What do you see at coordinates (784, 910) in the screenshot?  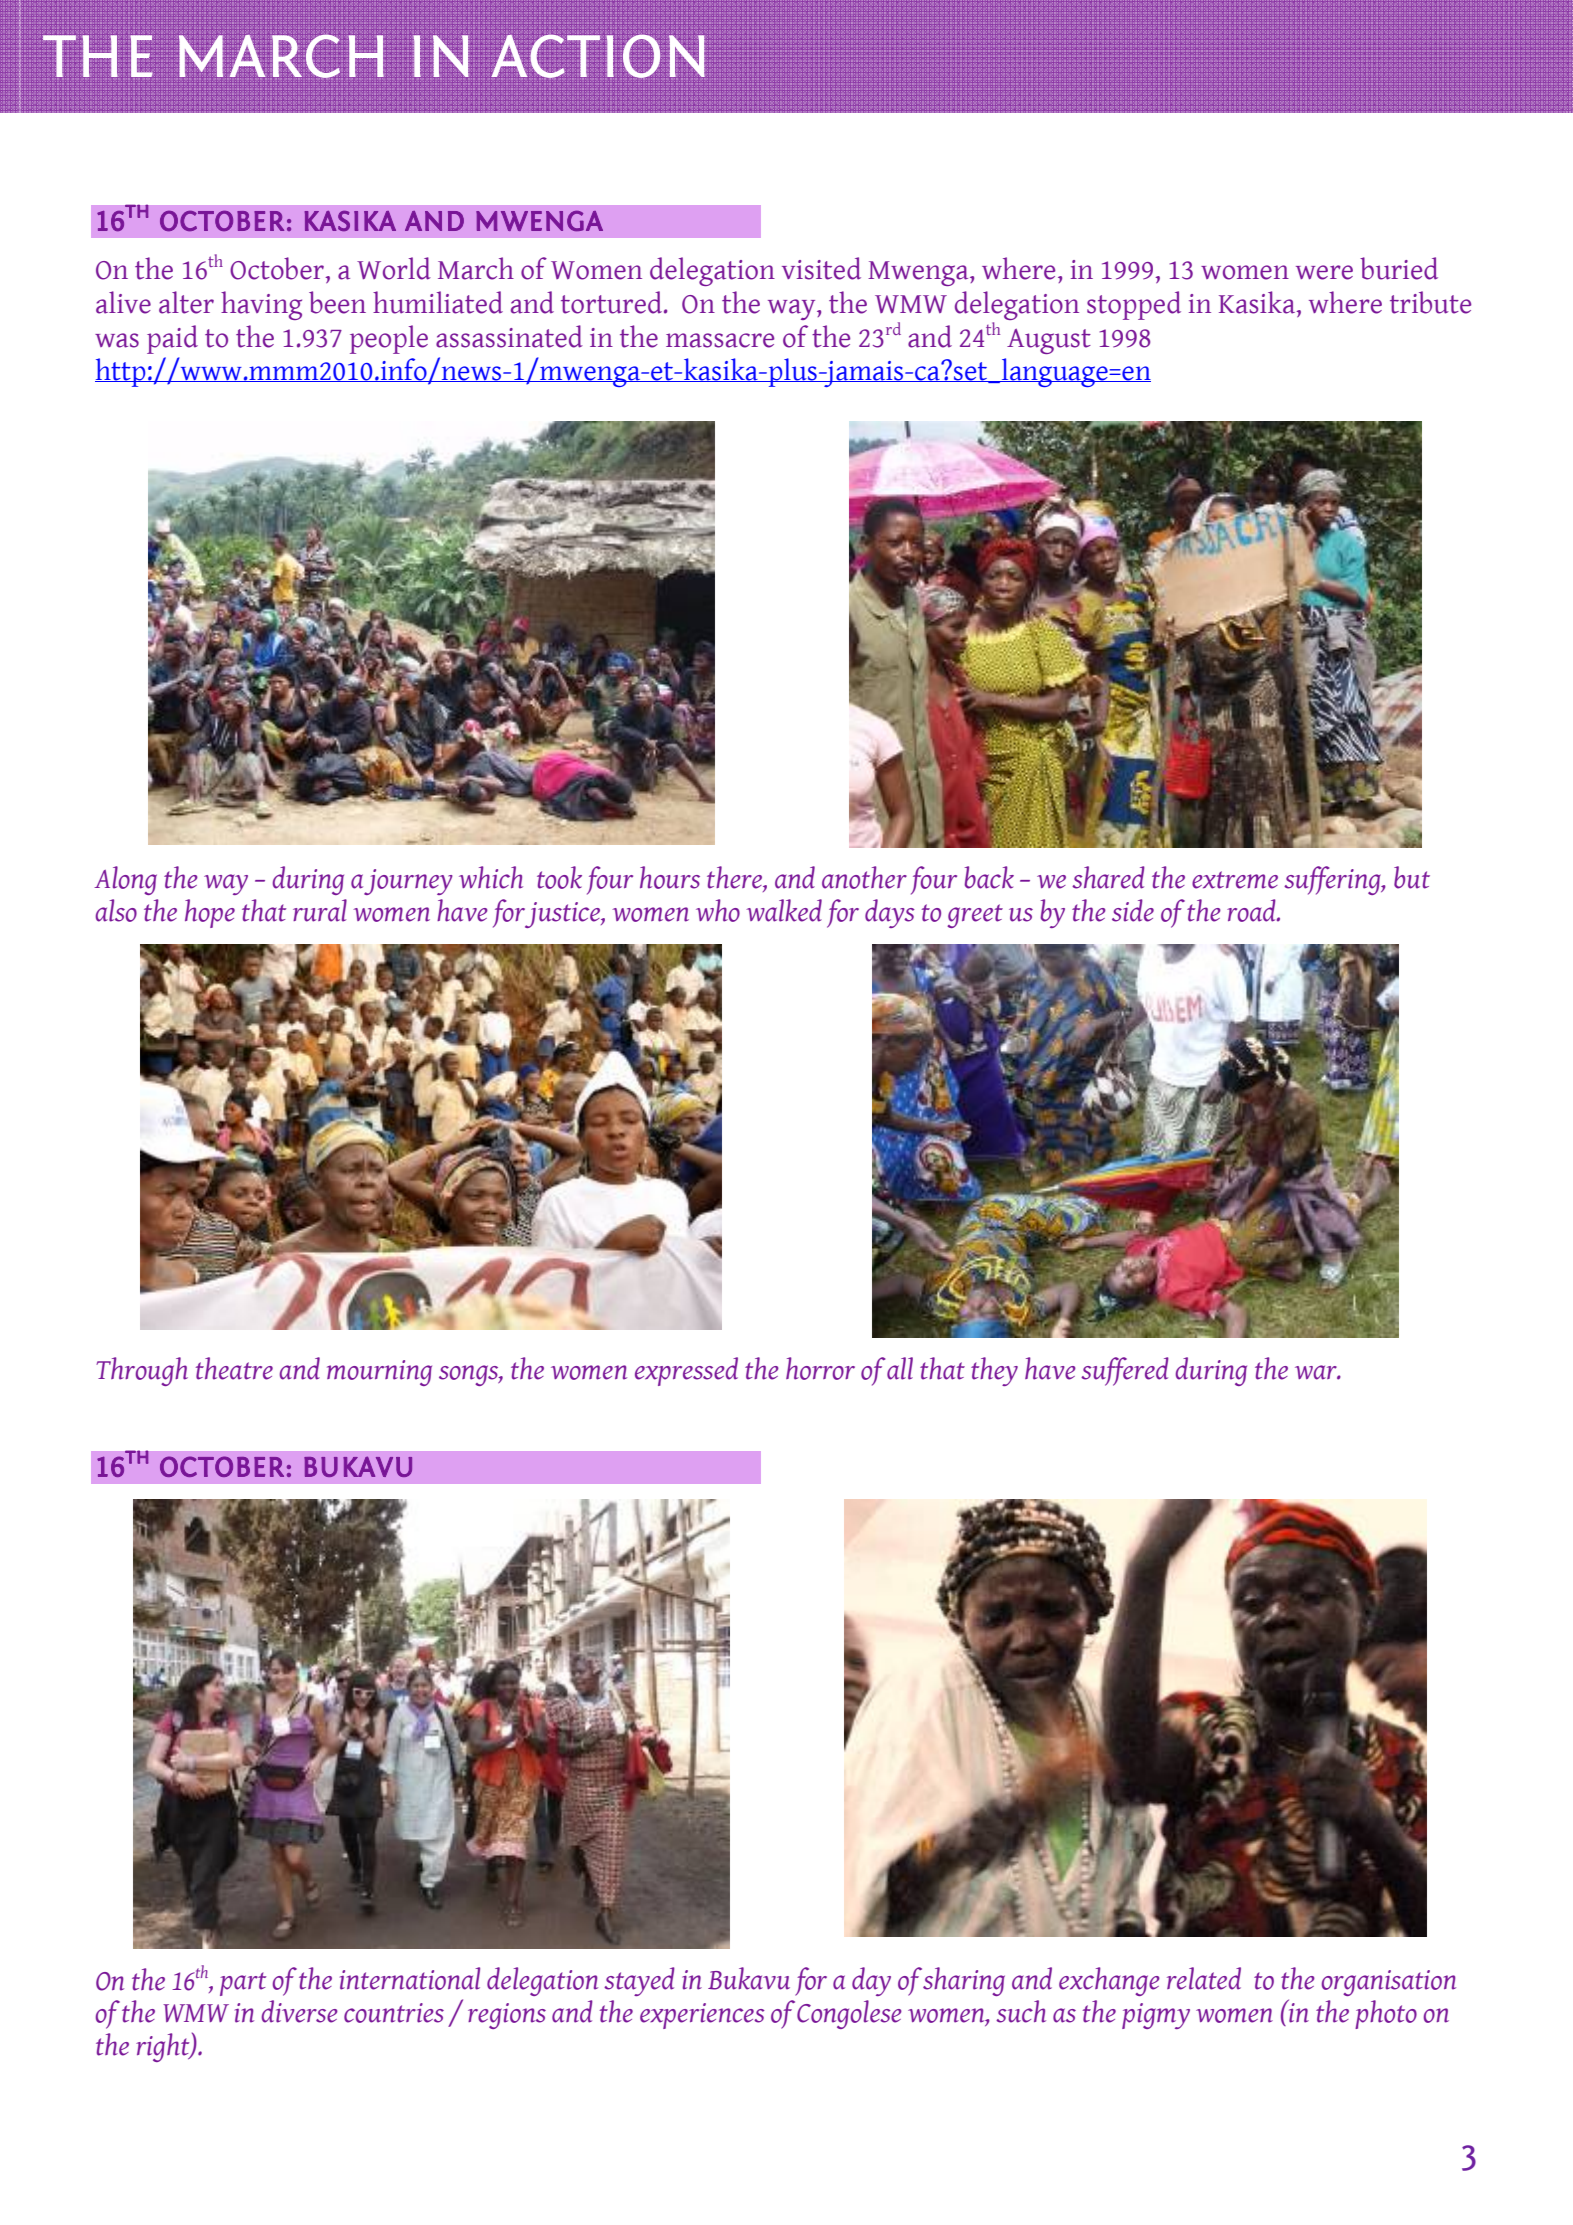 I see `walked` at bounding box center [784, 910].
